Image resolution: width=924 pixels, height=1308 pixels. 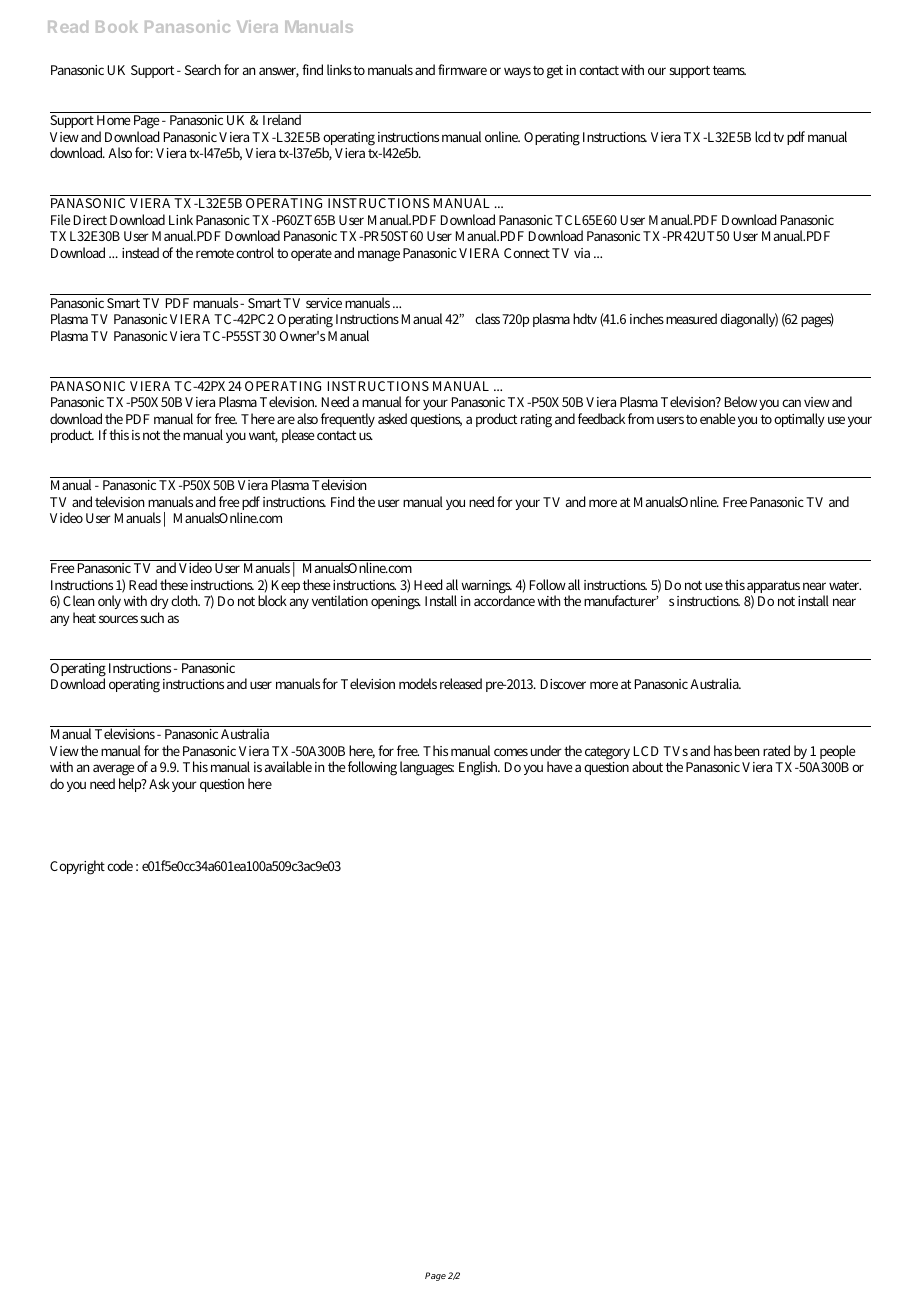 What do you see at coordinates (747, 750) in the image?
I see `been` at bounding box center [747, 750].
